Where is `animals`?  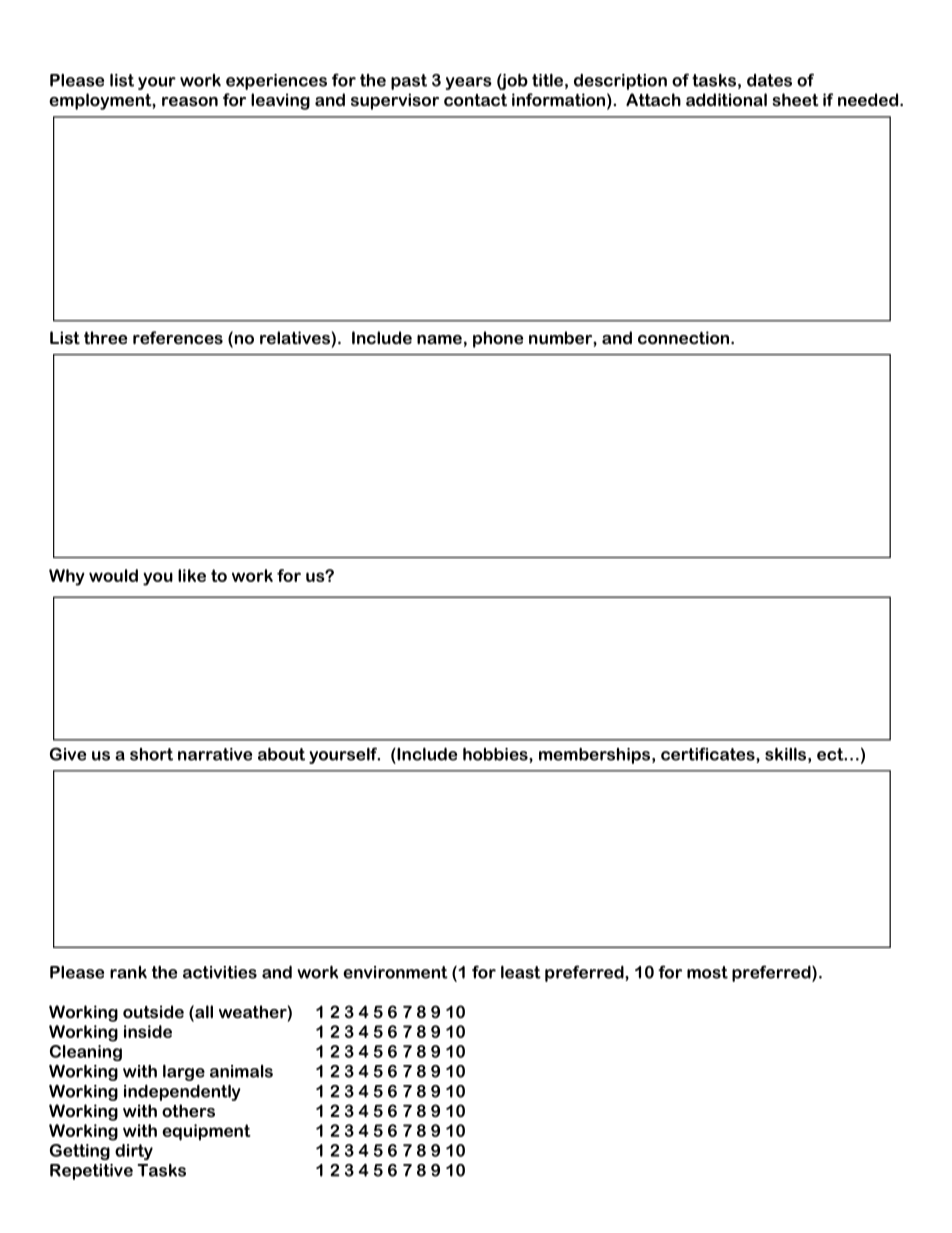 animals is located at coordinates (241, 1071).
